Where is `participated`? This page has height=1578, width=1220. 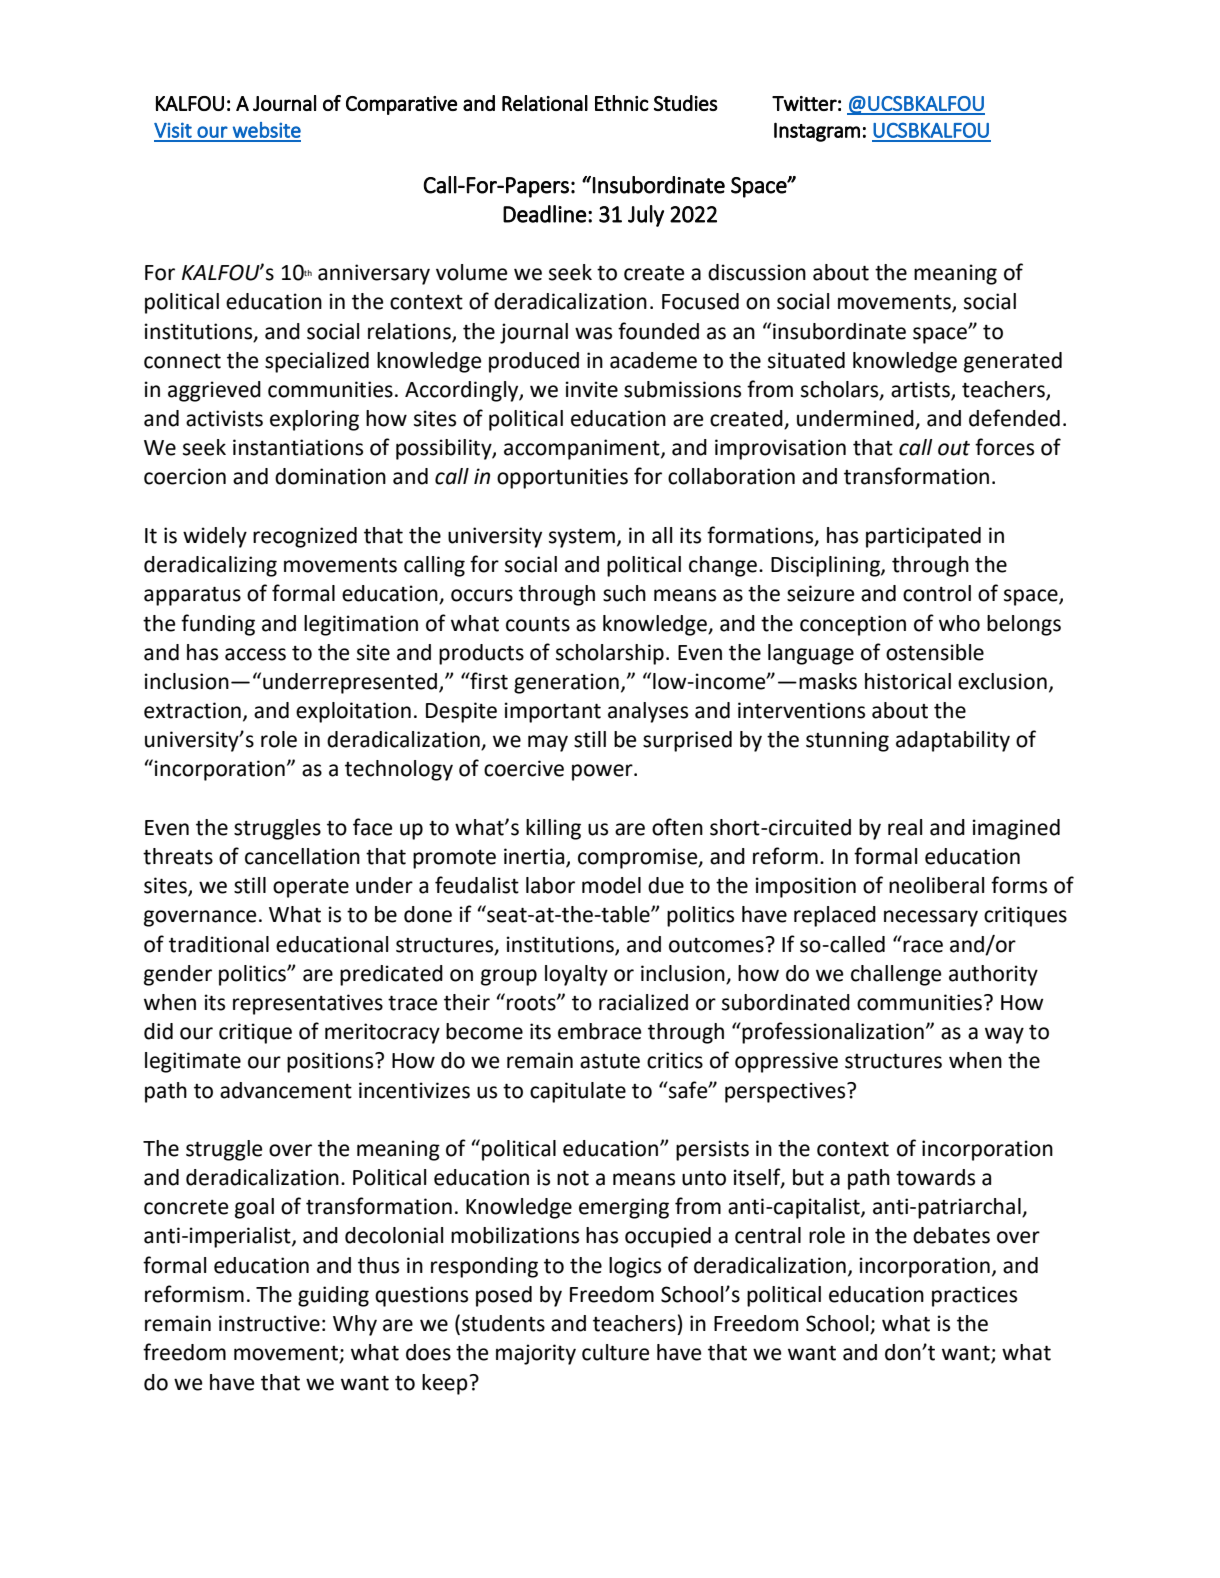
participated is located at coordinates (923, 537).
